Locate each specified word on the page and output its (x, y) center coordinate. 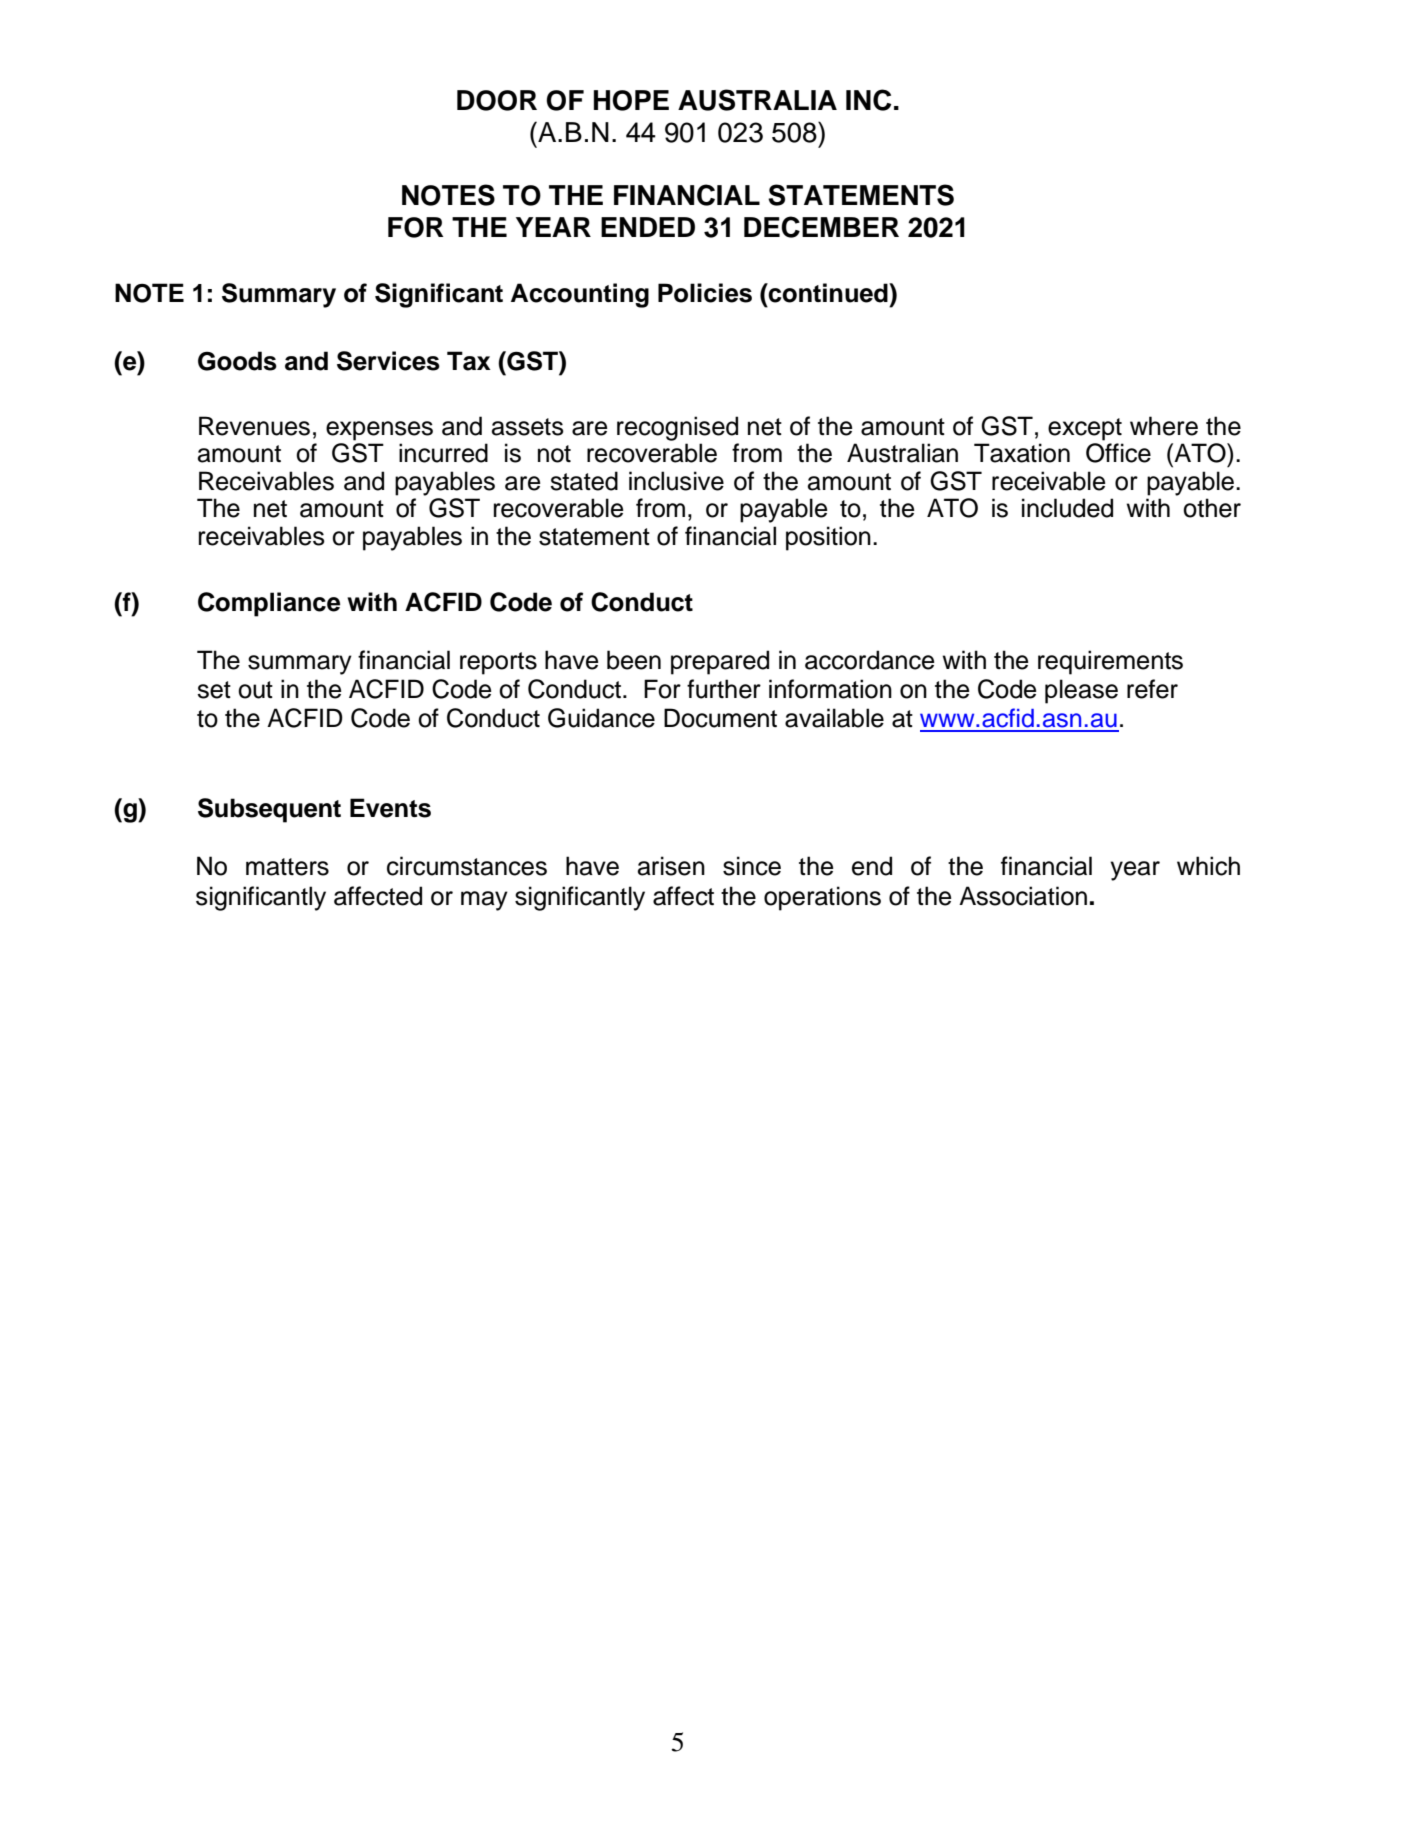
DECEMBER (821, 227)
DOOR (497, 100)
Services (388, 361)
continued (828, 293)
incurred (443, 453)
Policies (705, 293)
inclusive (676, 481)
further (724, 689)
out (255, 690)
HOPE (631, 100)
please (1081, 691)
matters (287, 867)
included (1067, 508)
